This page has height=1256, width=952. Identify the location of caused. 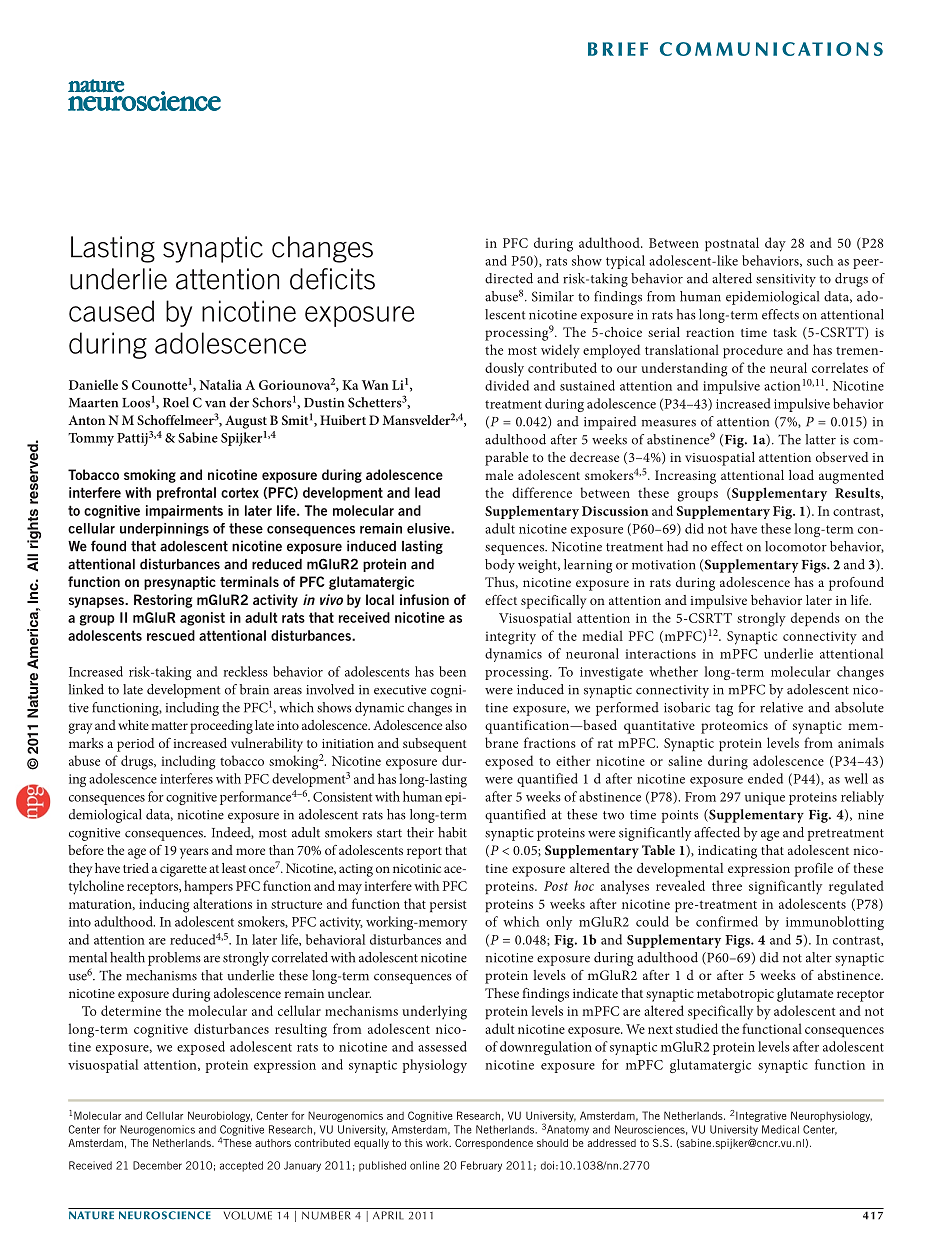
(111, 311).
